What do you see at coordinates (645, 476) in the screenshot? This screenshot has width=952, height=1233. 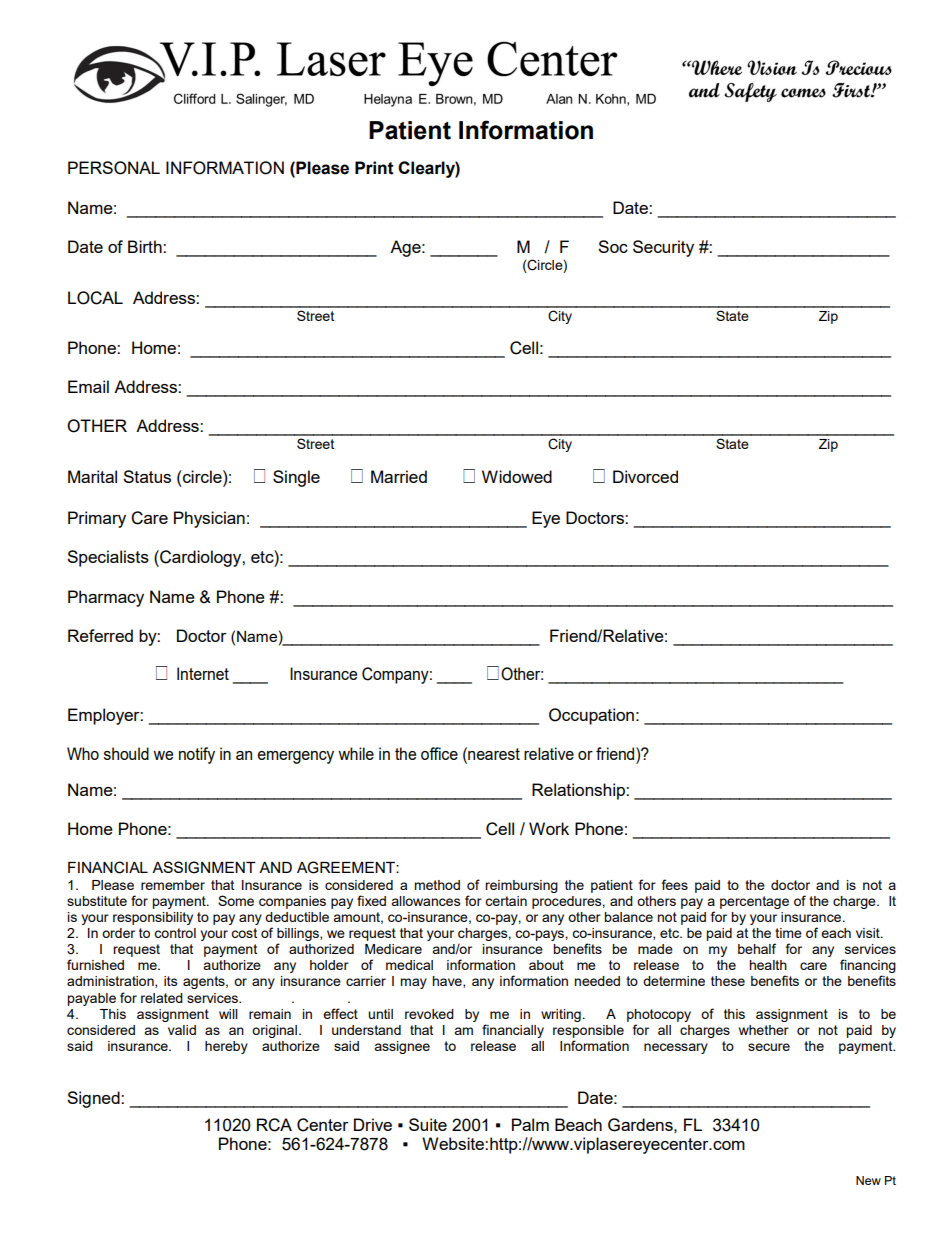 I see `Divorced` at bounding box center [645, 476].
